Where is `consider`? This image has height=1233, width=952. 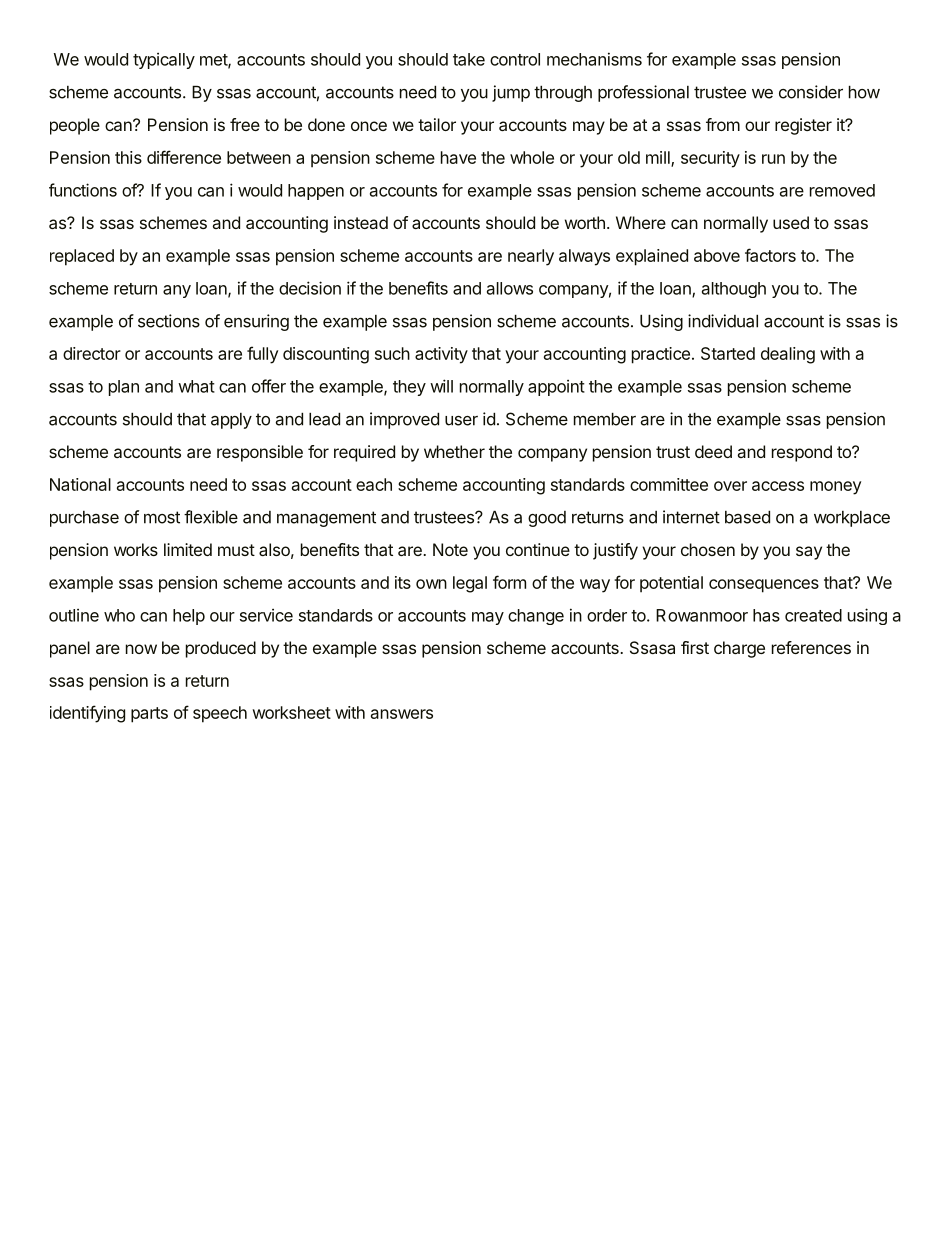 consider is located at coordinates (811, 92).
